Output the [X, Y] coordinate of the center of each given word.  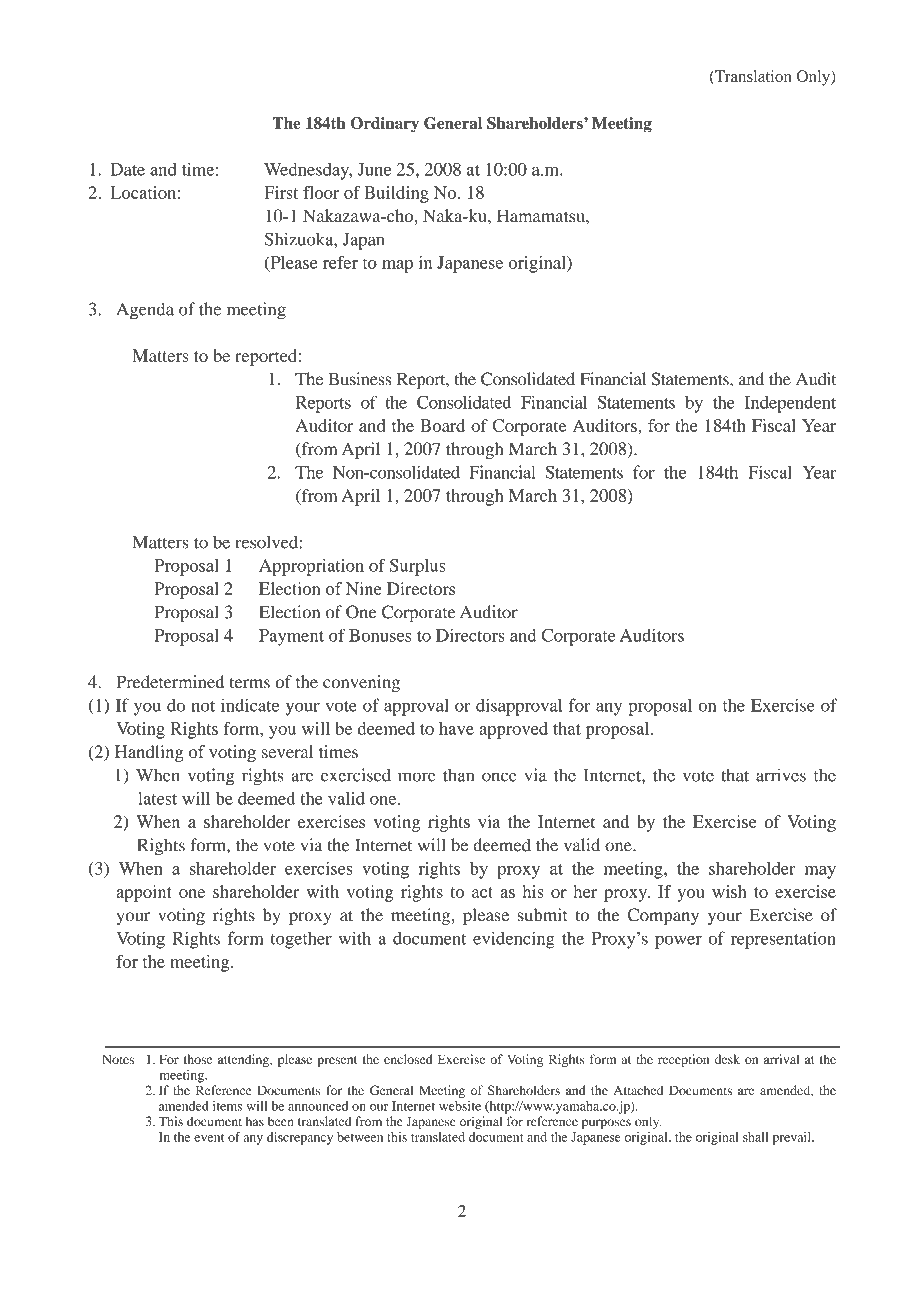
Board [442, 425]
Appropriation [311, 567]
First [281, 192]
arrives [781, 775]
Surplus [418, 567]
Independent [790, 404]
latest [157, 798]
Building [396, 194]
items [227, 1106]
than [458, 775]
